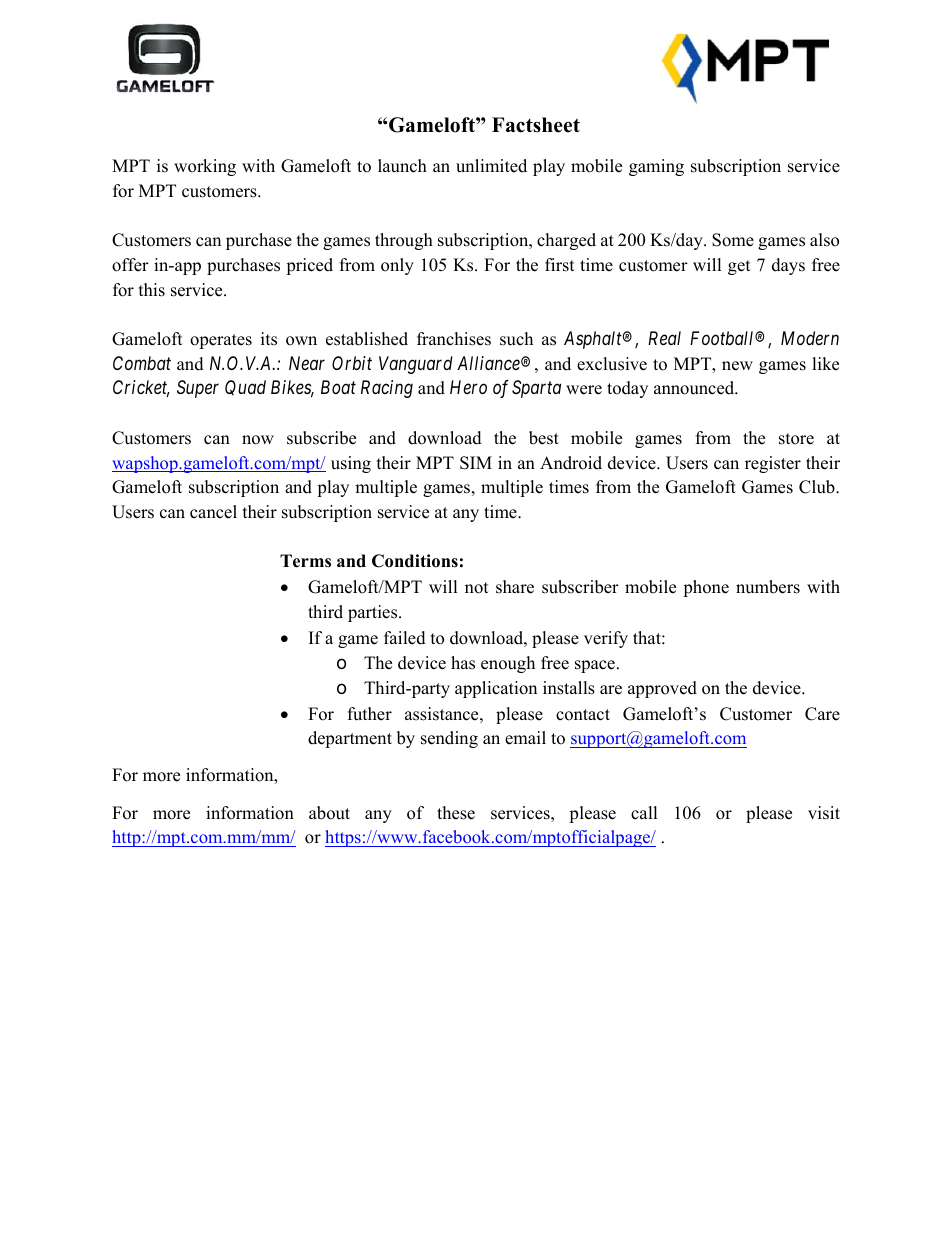 This screenshot has height=1233, width=952. I want to click on these, so click(456, 813).
